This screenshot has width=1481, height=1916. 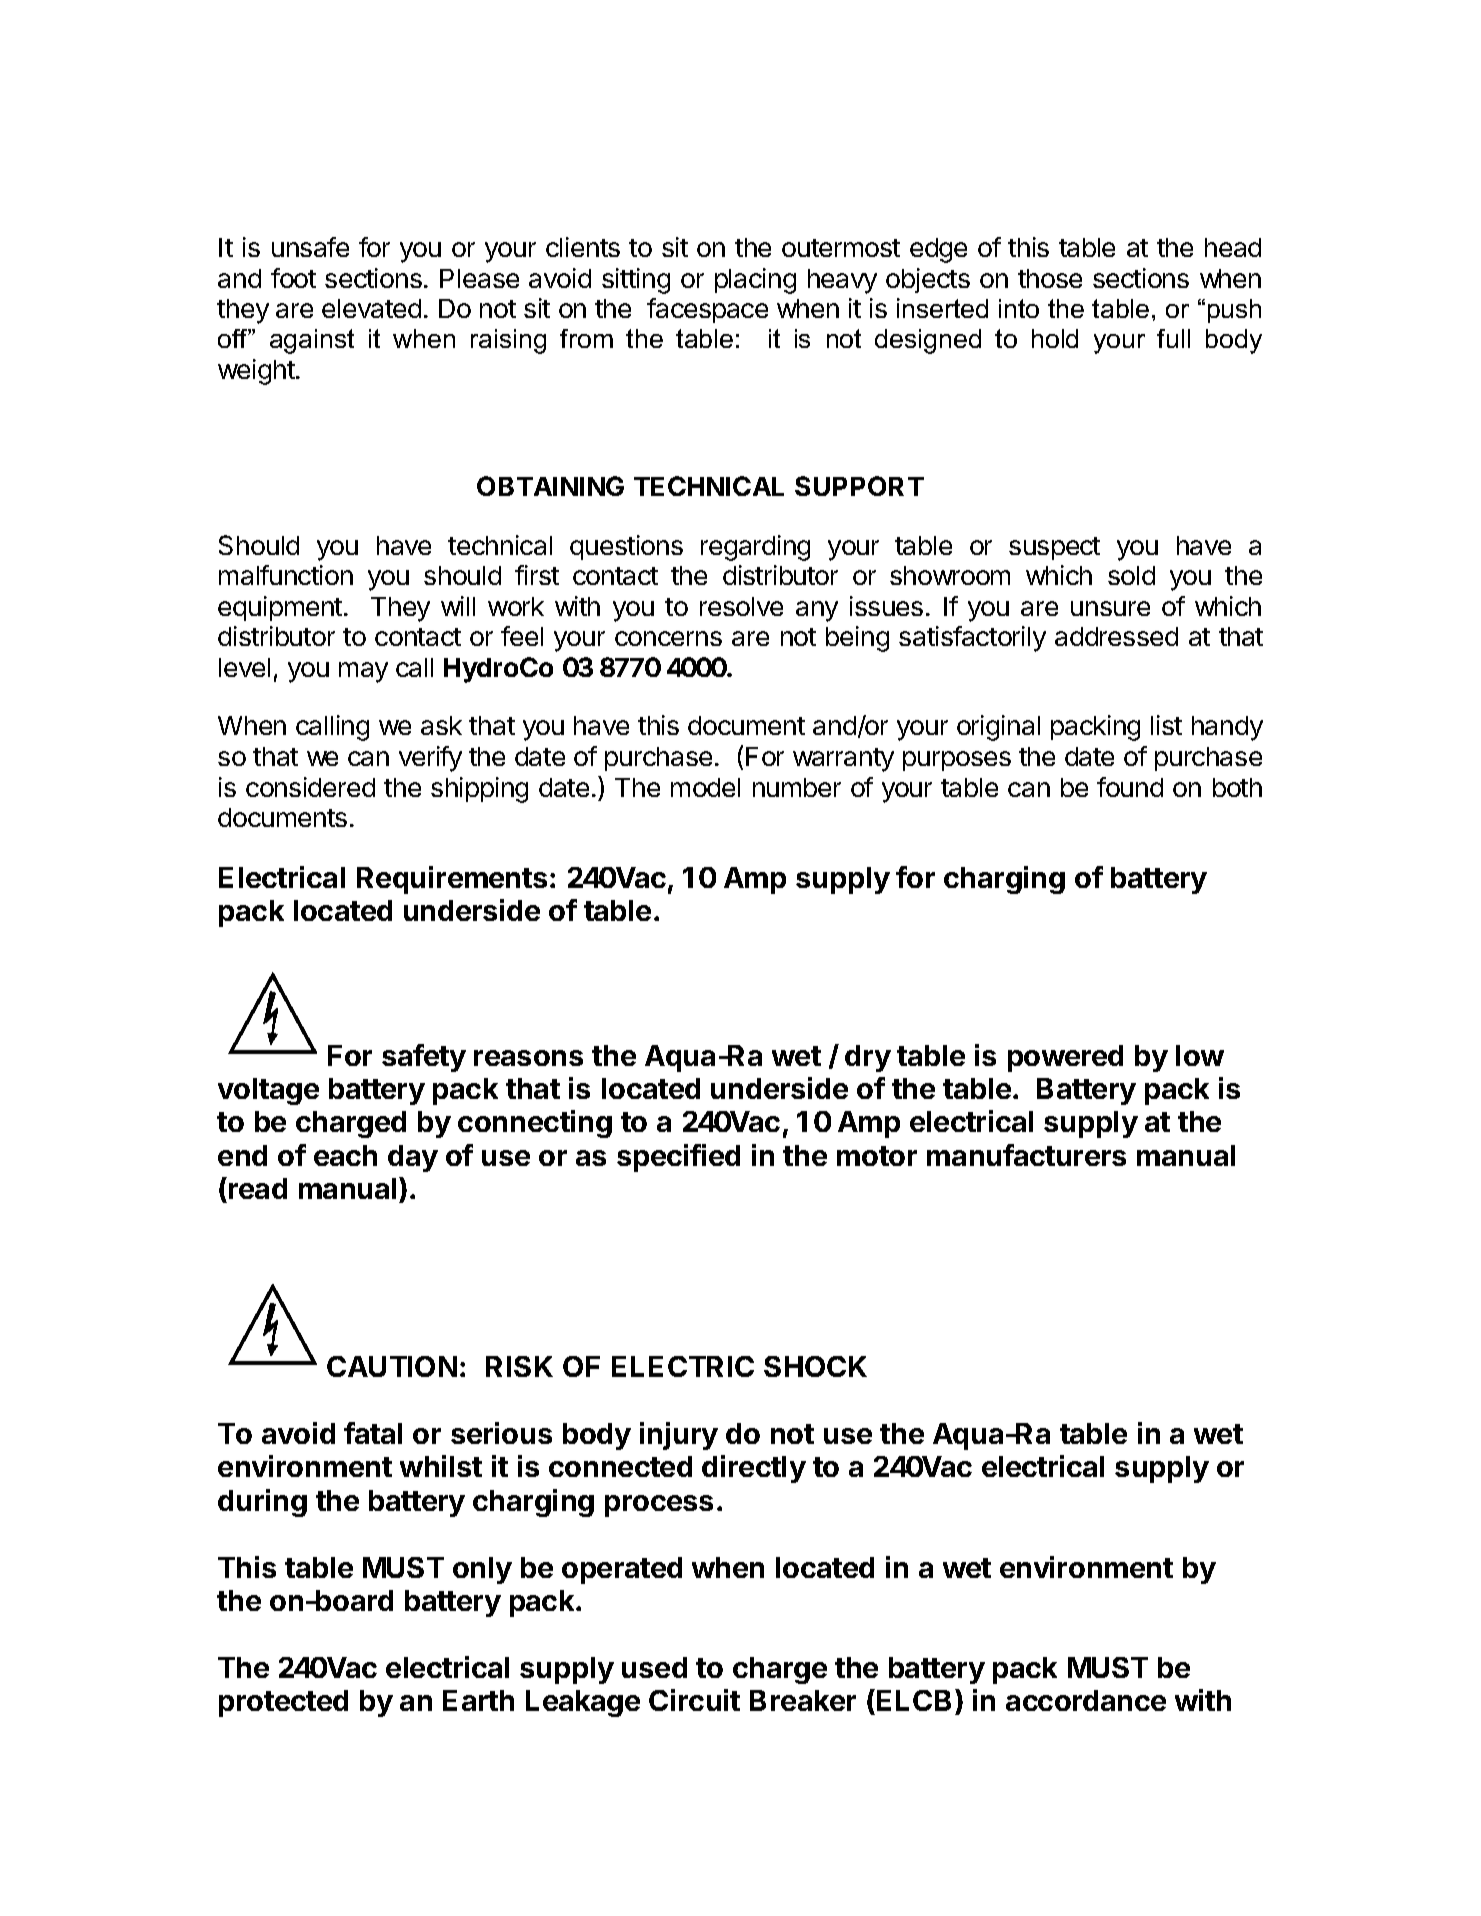 What do you see at coordinates (283, 1703) in the screenshot?
I see `protected` at bounding box center [283, 1703].
